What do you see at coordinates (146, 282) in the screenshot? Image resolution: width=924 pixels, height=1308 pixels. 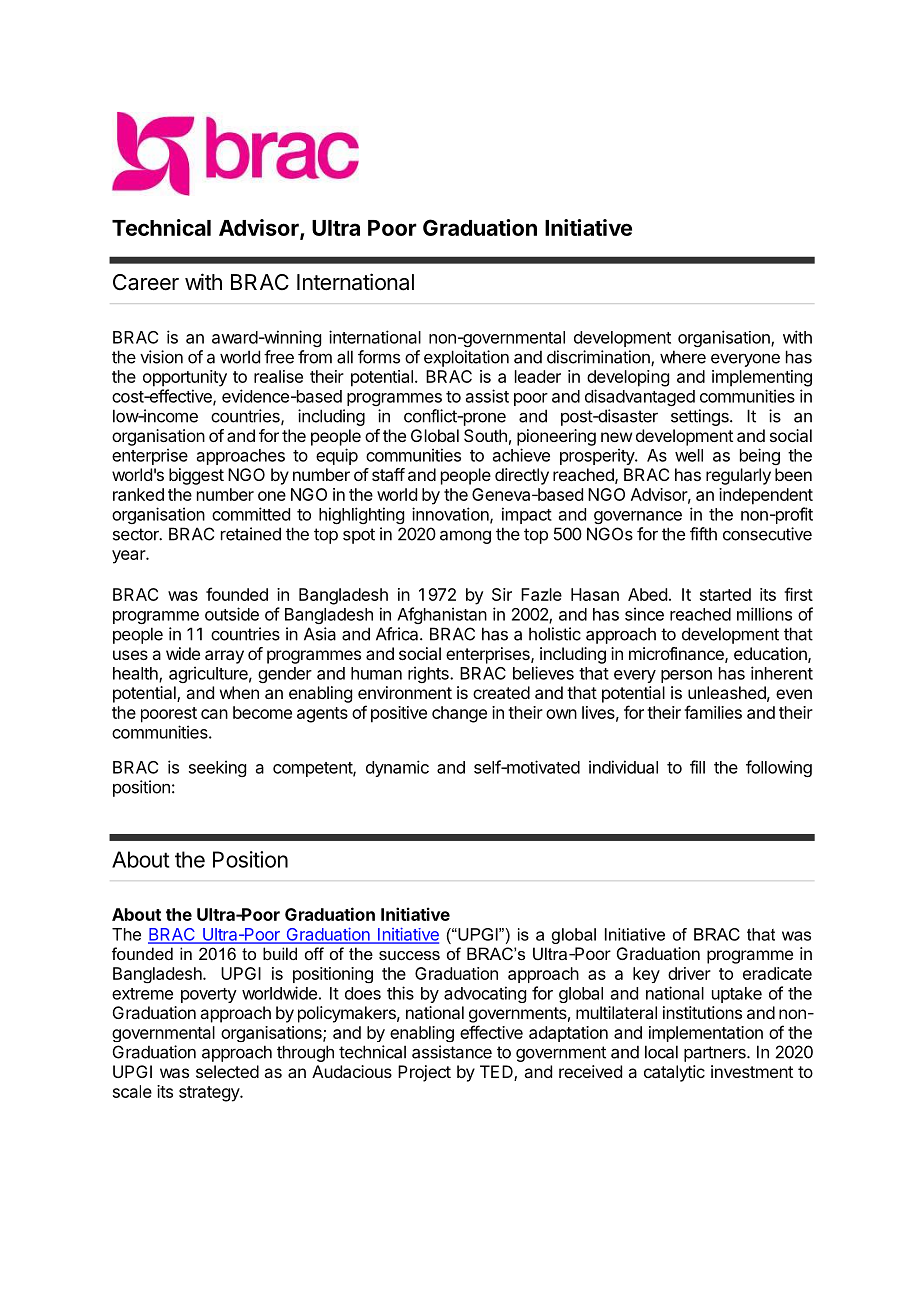 I see `Career` at bounding box center [146, 282].
